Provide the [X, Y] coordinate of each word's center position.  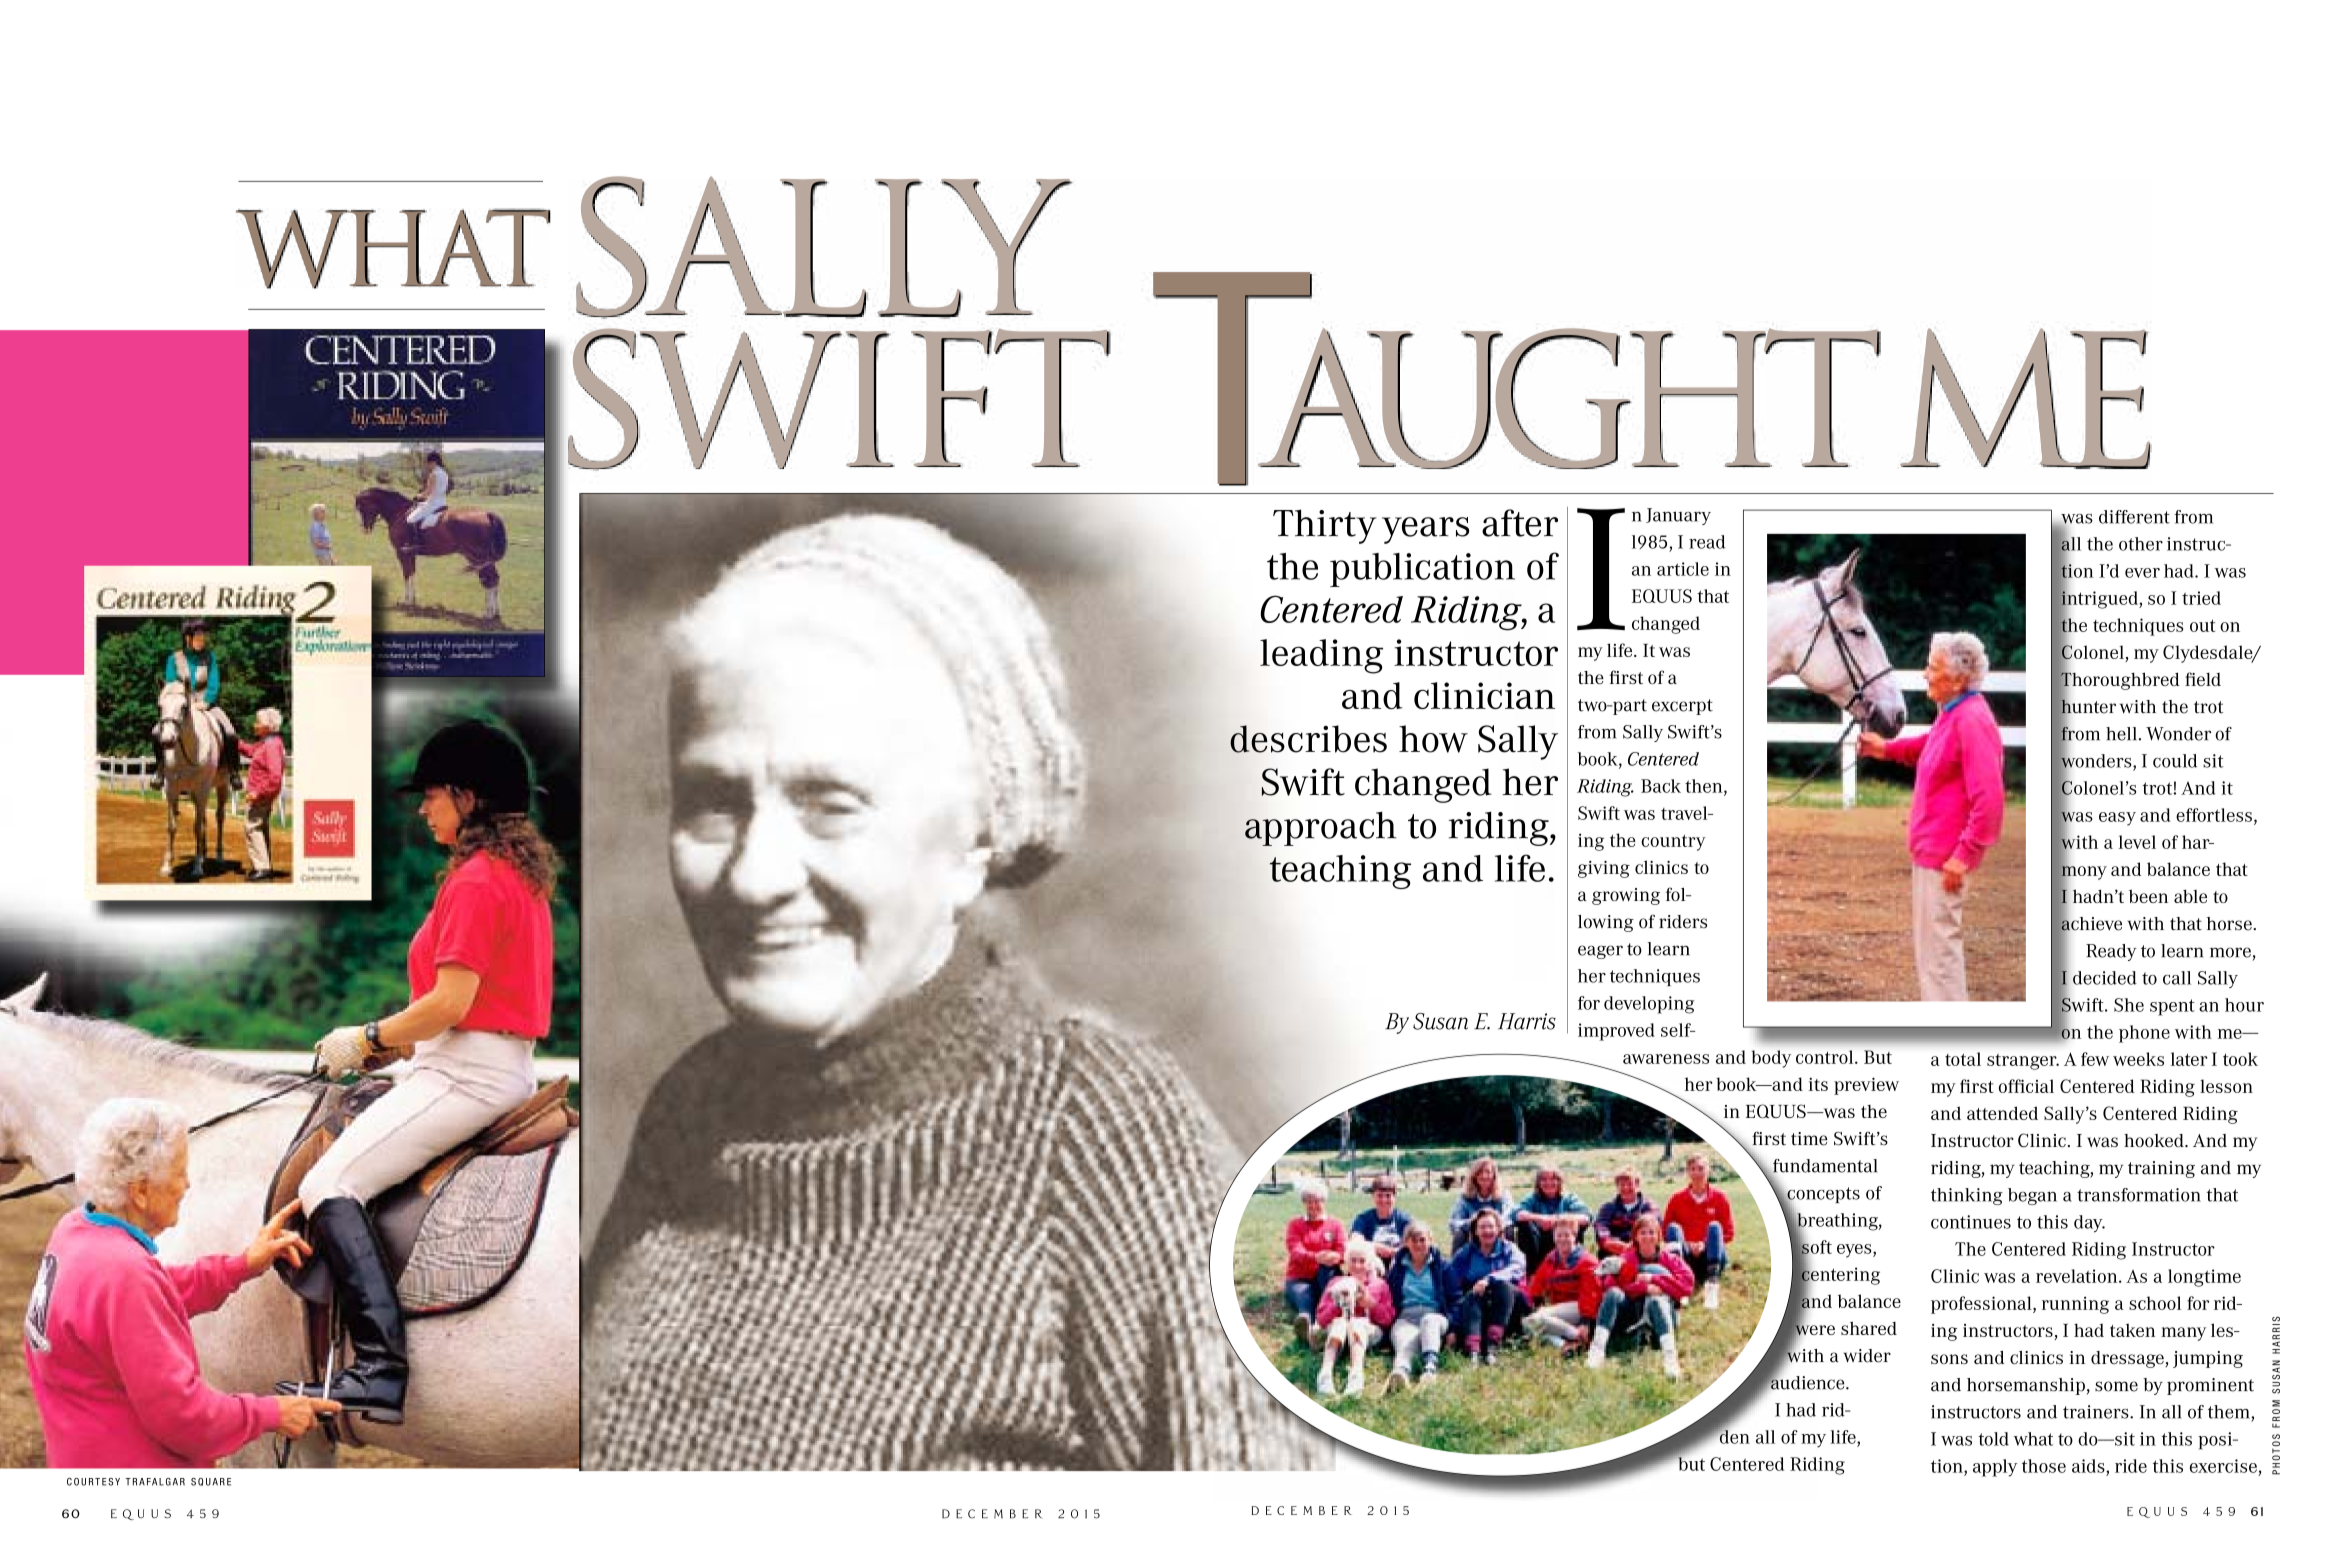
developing [1649, 1005]
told [1993, 1439]
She [2129, 1005]
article [1683, 569]
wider [1867, 1356]
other [2141, 544]
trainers [2097, 1412]
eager [1600, 952]
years [1425, 530]
